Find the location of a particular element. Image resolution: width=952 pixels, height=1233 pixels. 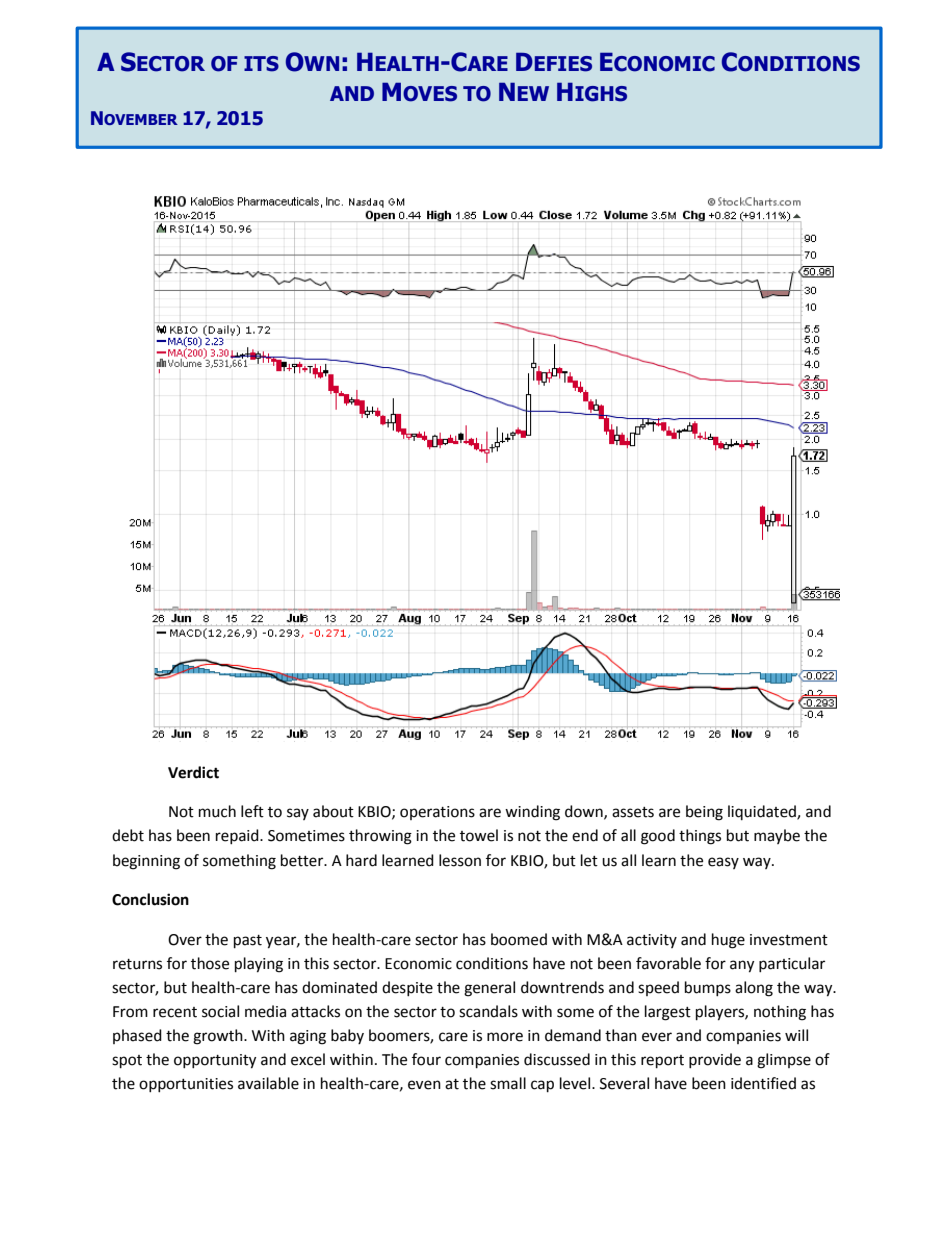

assets is located at coordinates (633, 812).
